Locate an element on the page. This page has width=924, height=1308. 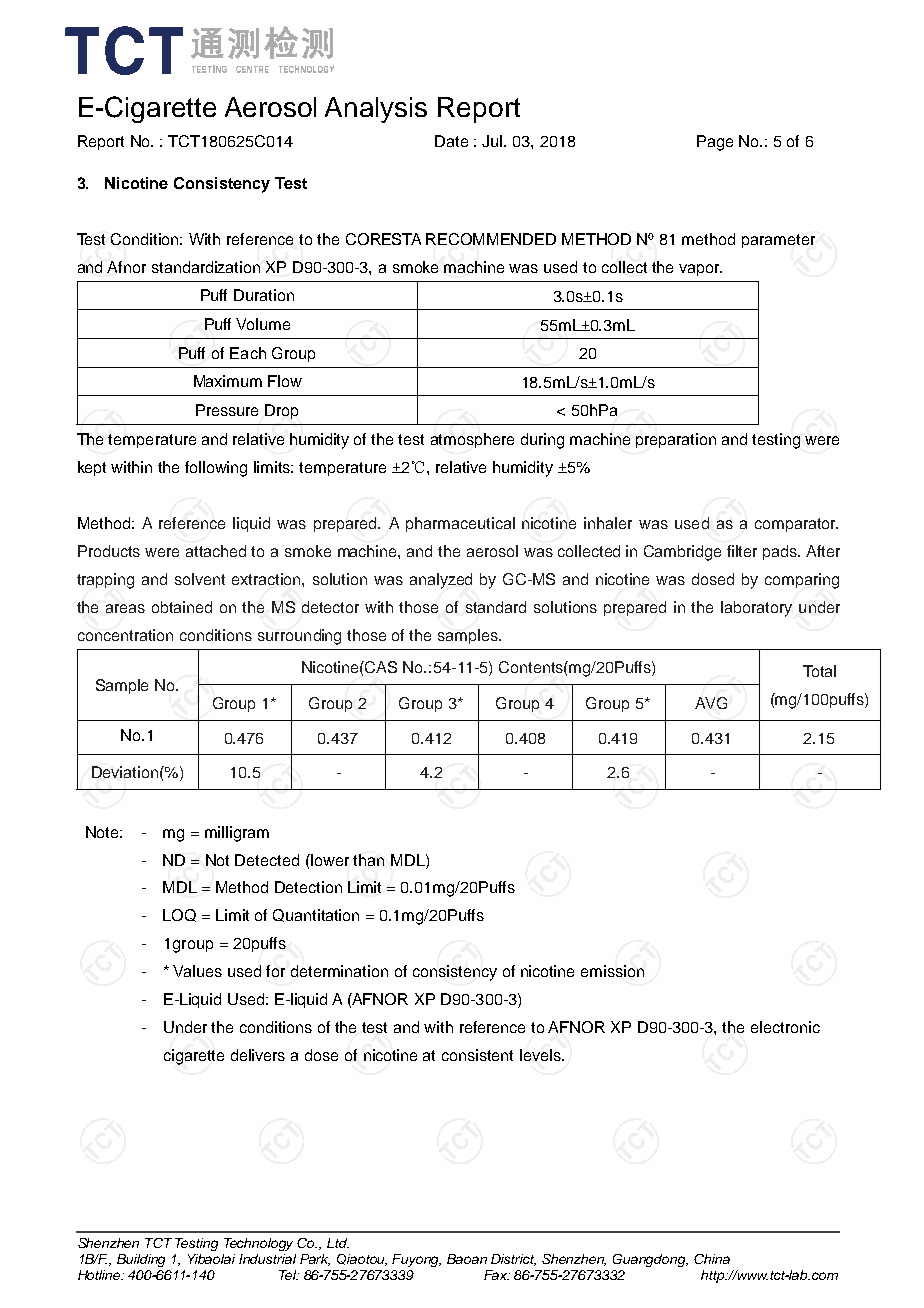
Values is located at coordinates (197, 971).
